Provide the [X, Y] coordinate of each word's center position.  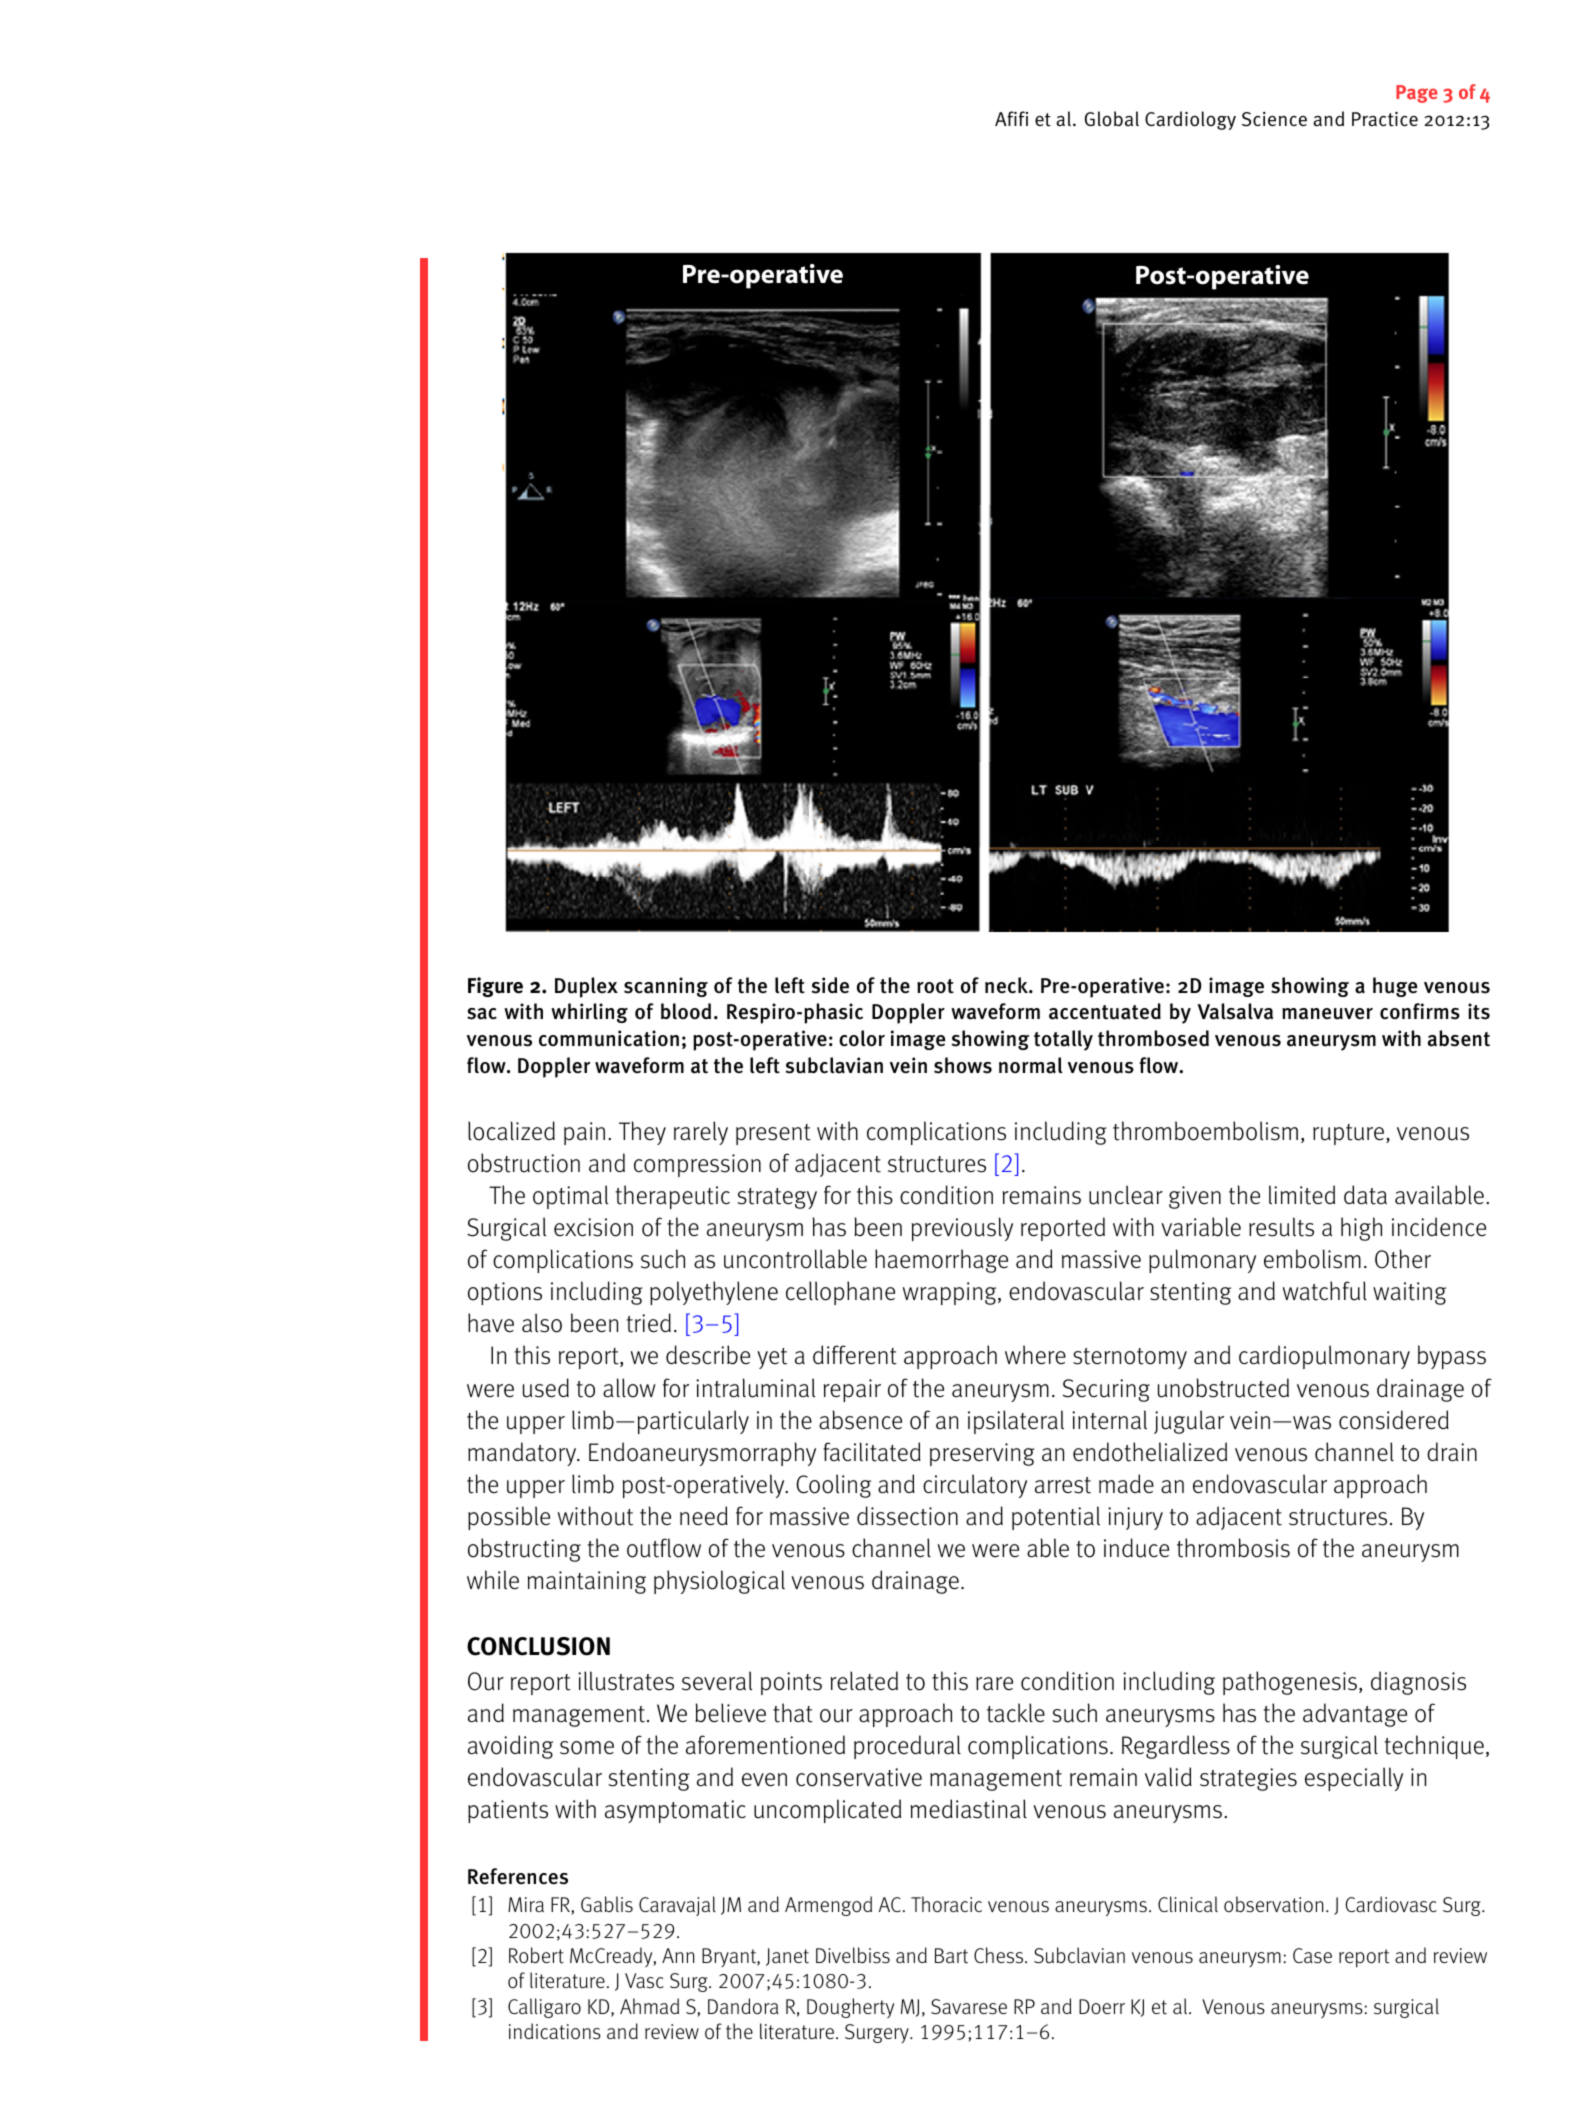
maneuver [1327, 1014]
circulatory [975, 1486]
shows [963, 1065]
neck [1007, 985]
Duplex [586, 987]
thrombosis [1233, 1548]
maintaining [587, 1582]
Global [1112, 118]
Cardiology [1190, 120]
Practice [1385, 119]
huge [1395, 987]
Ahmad [649, 2006]
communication [609, 1038]
